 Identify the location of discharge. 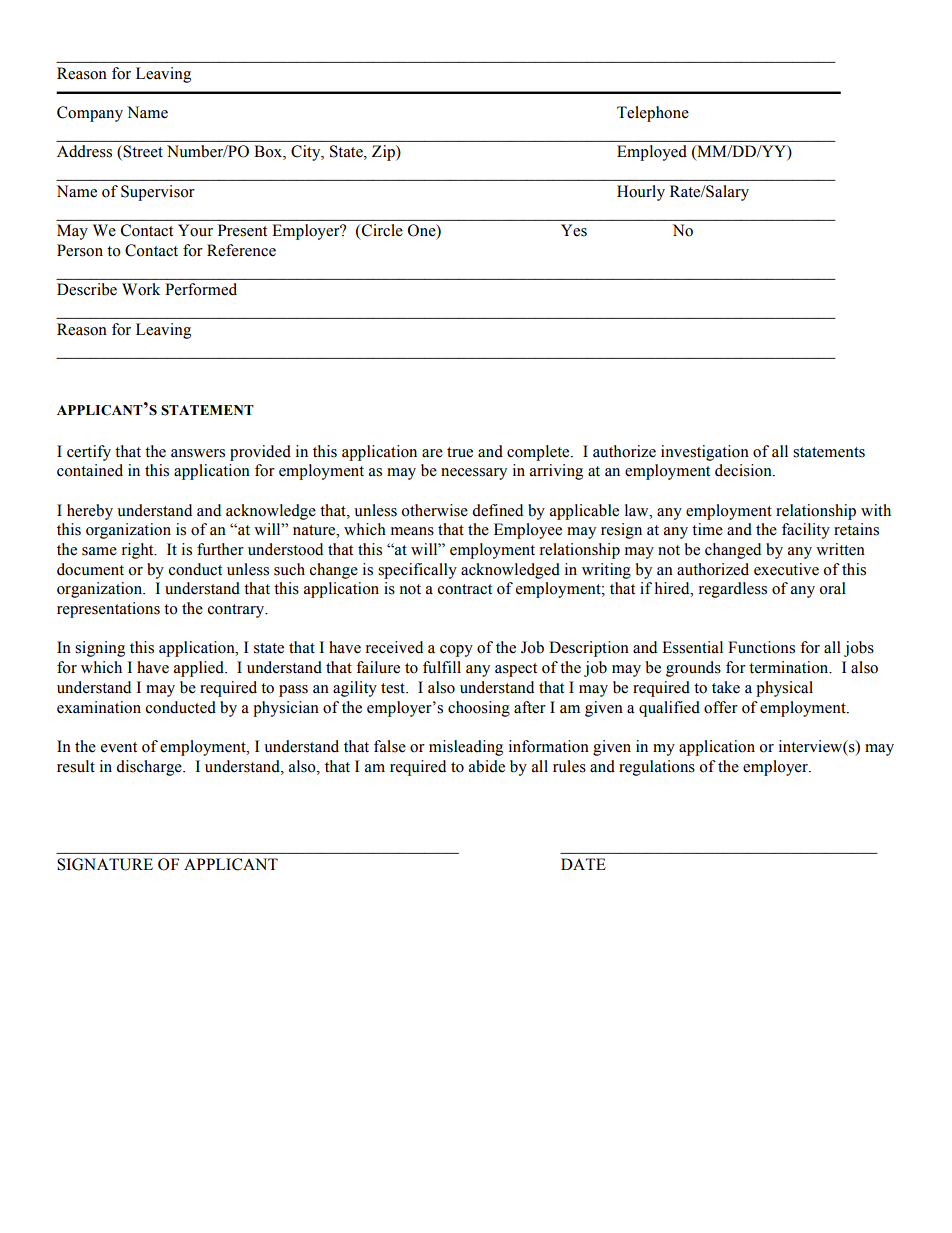
(150, 768).
